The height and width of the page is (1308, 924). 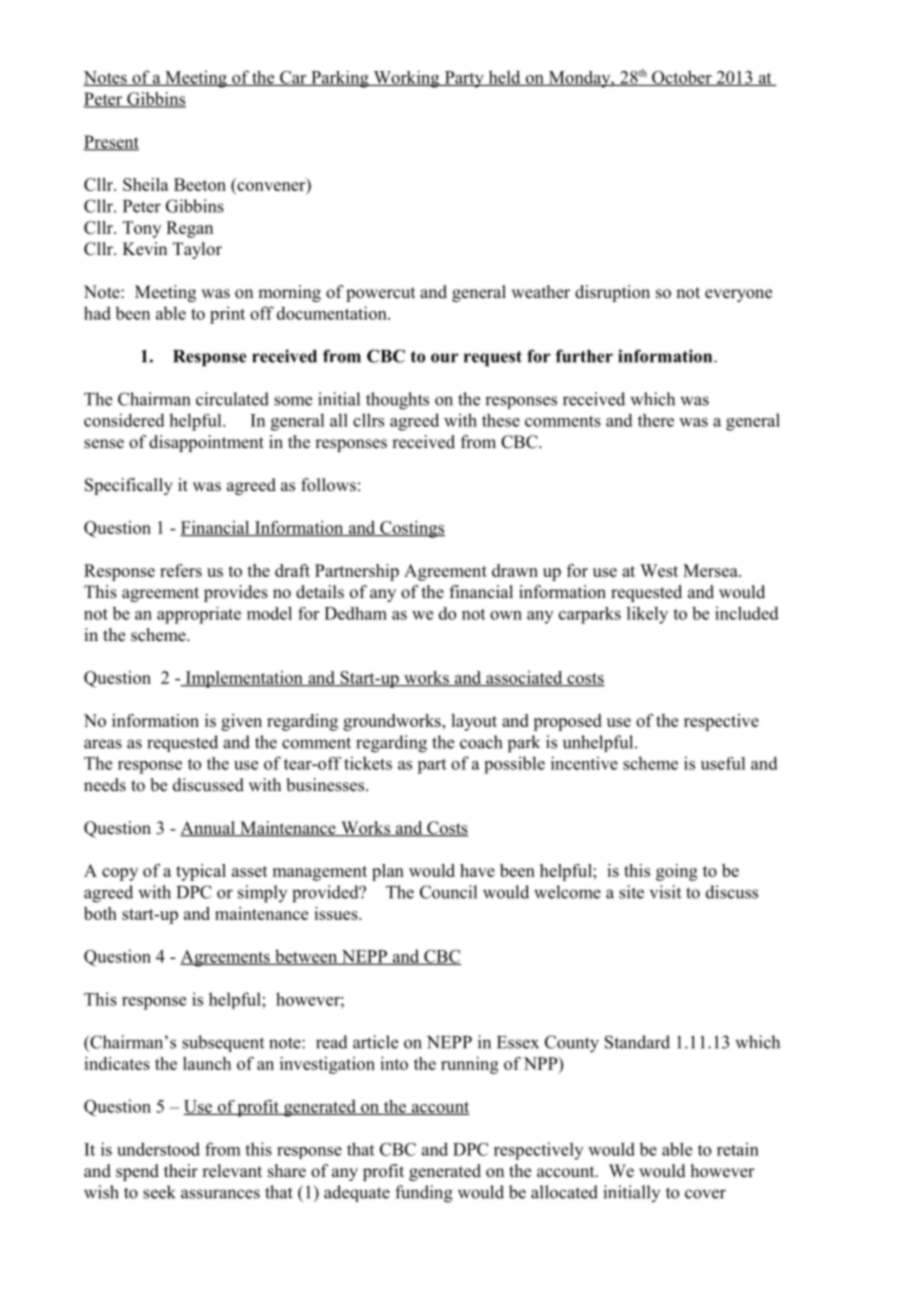 I want to click on October, so click(x=682, y=78).
